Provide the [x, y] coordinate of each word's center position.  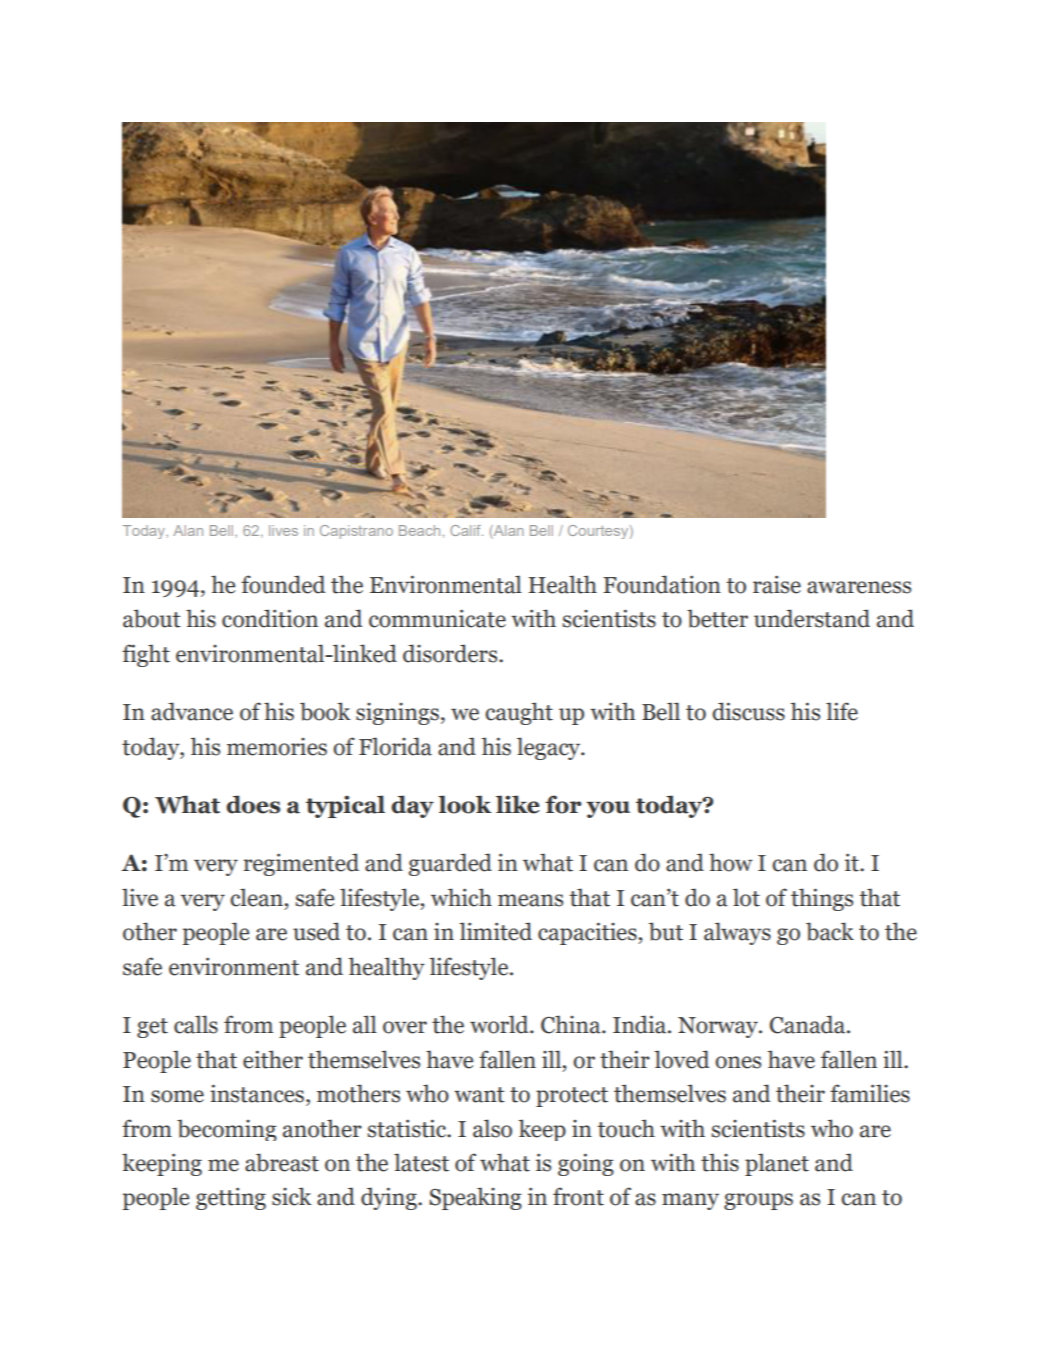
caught [519, 713]
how [731, 862]
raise [777, 584]
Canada [809, 1024]
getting [231, 1198]
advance [192, 711]
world [500, 1024]
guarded [450, 864]
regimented [301, 864]
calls [196, 1024]
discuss [748, 711]
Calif [466, 530]
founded [283, 584]
